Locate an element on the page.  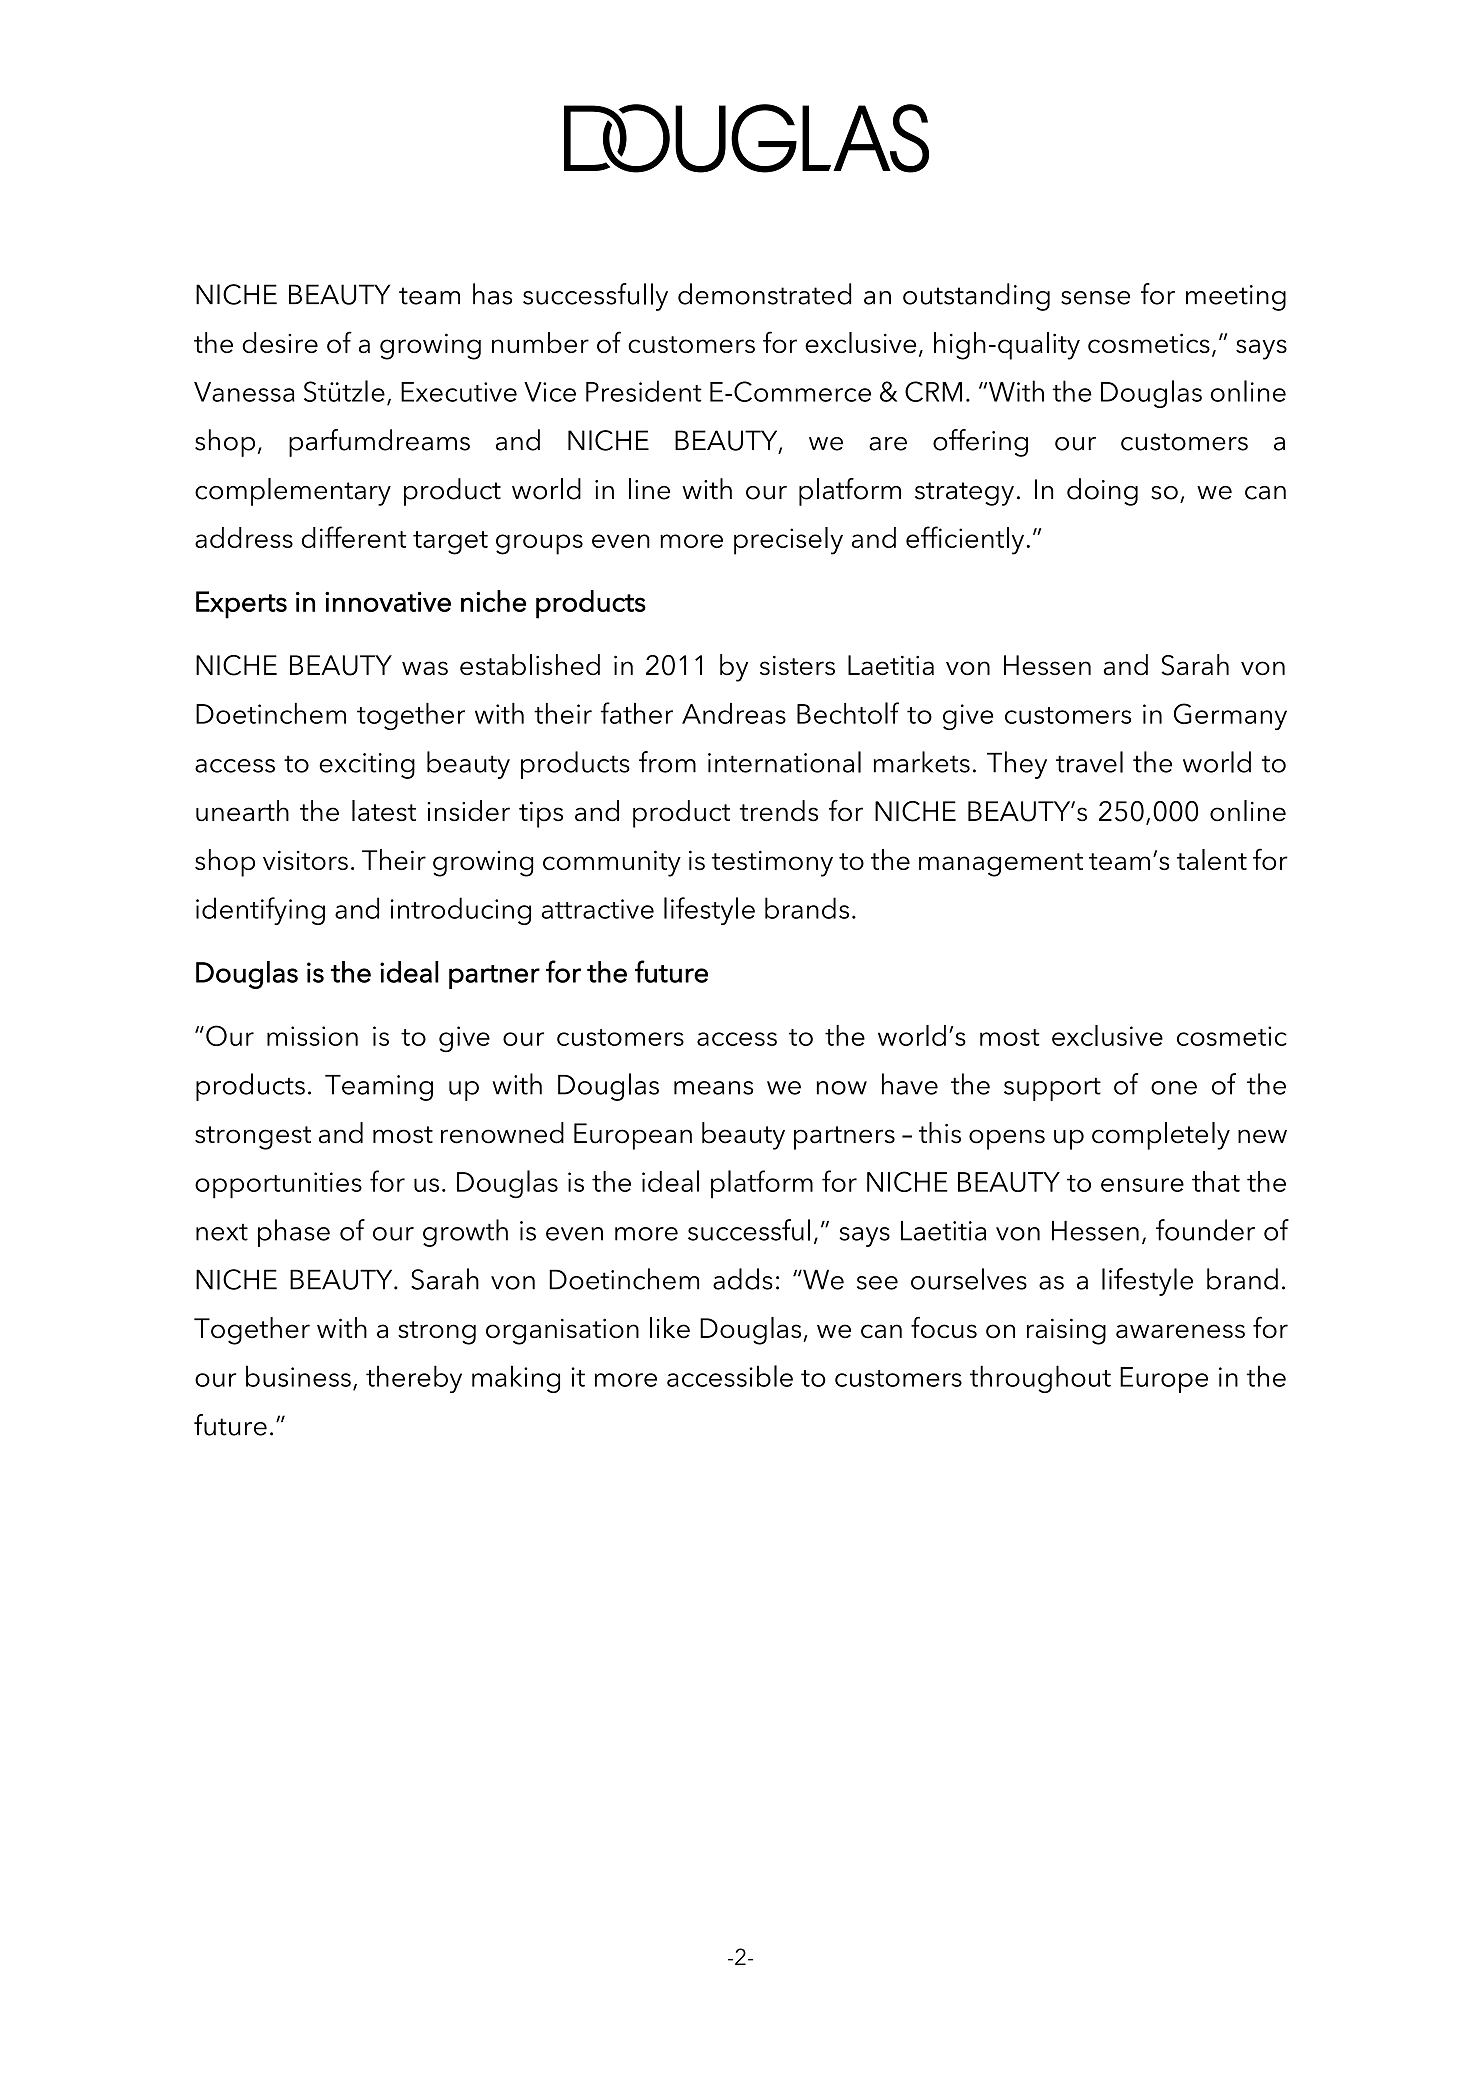
testimony is located at coordinates (772, 863).
